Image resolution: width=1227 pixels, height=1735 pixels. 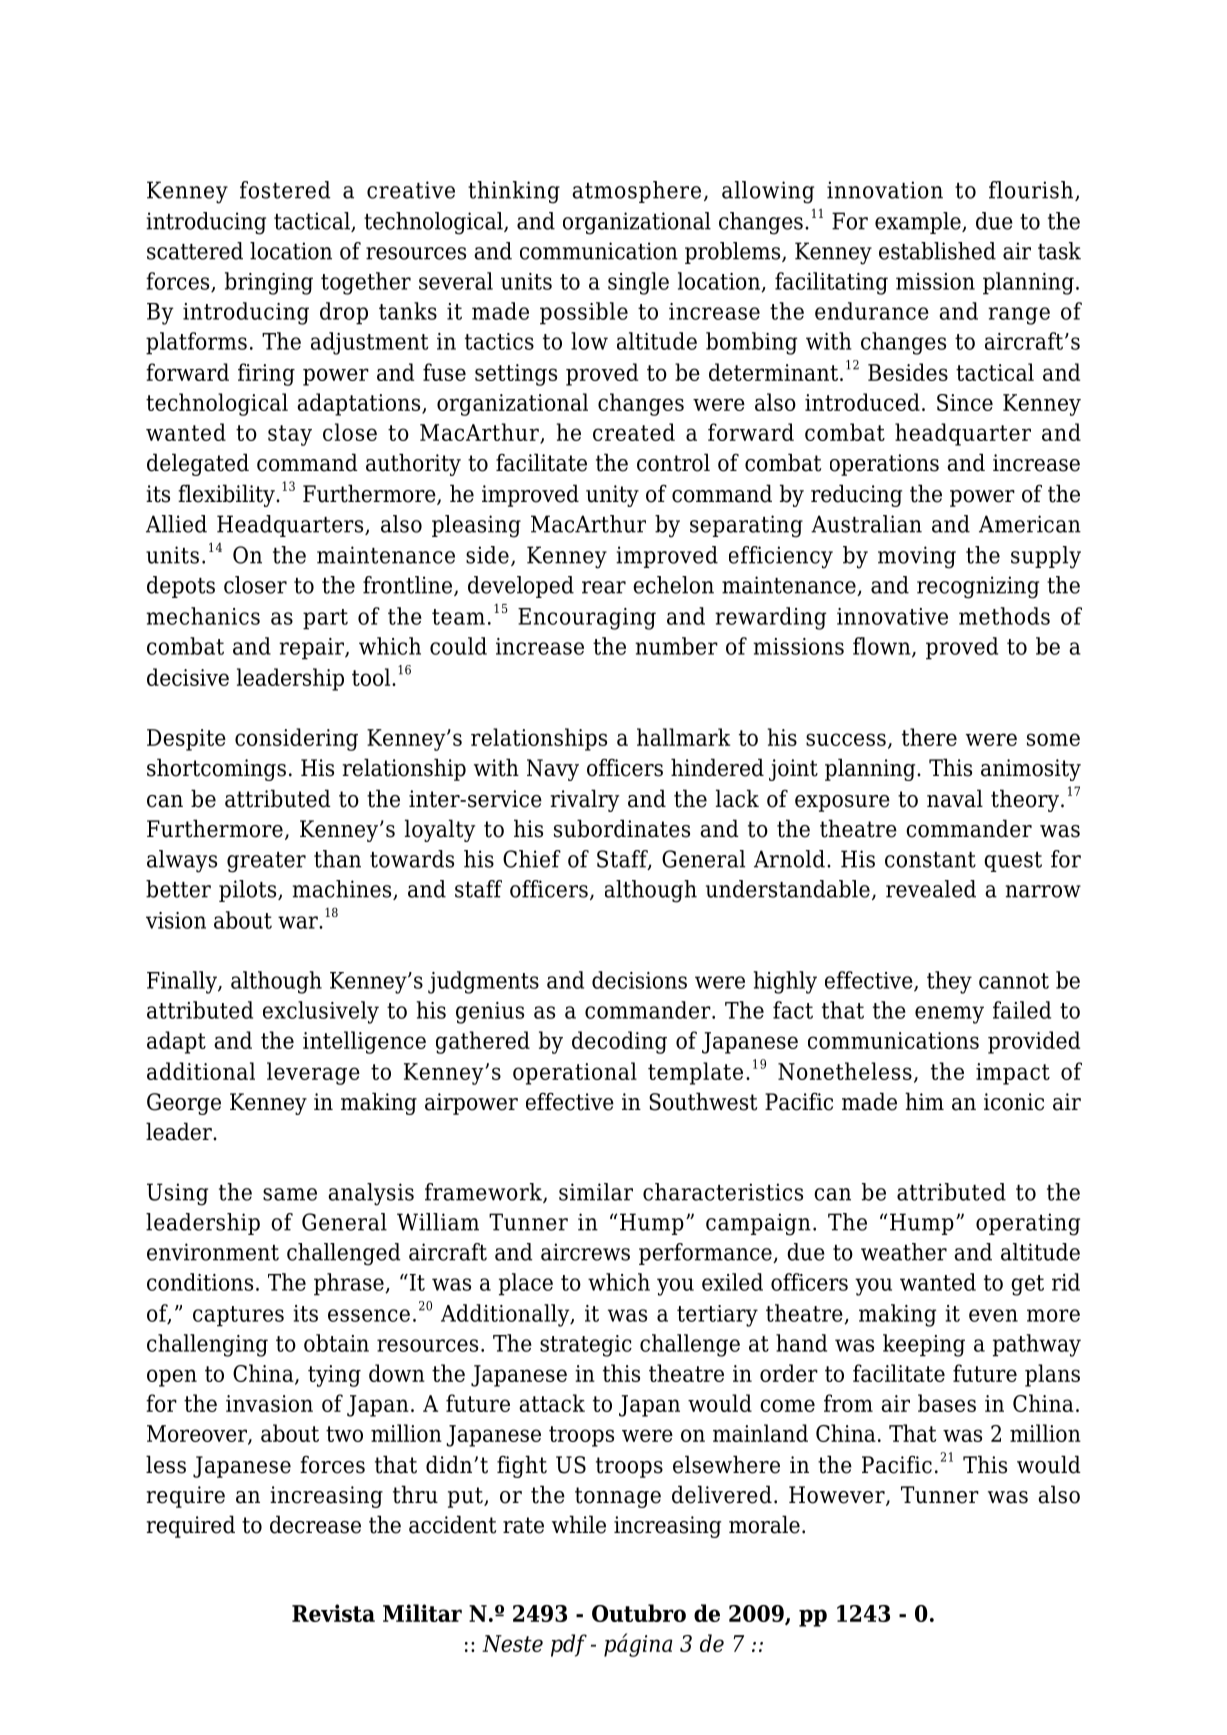 What do you see at coordinates (883, 647) in the page?
I see `flown` at bounding box center [883, 647].
